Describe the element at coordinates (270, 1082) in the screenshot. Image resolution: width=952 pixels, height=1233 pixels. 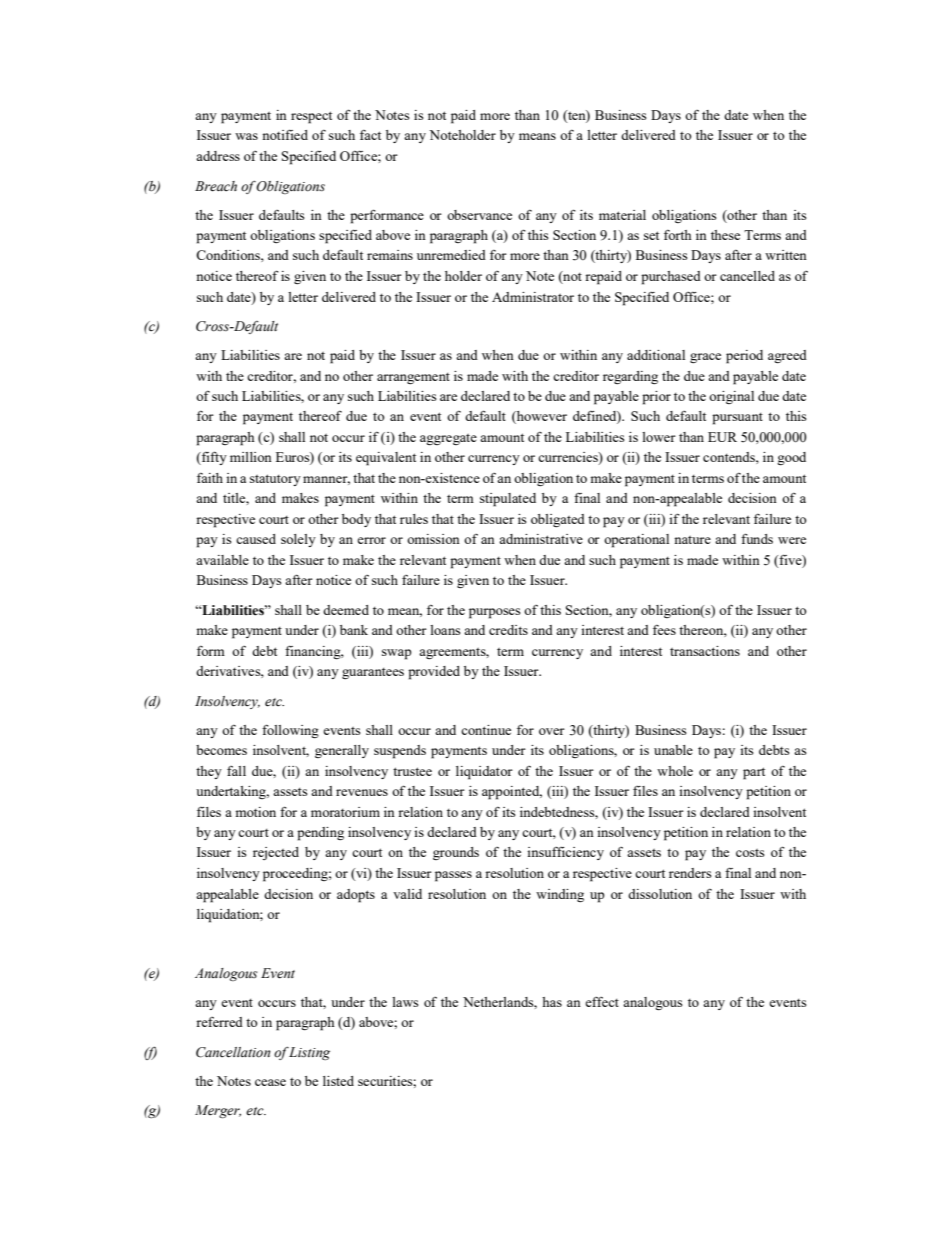
I see `cease` at that location.
